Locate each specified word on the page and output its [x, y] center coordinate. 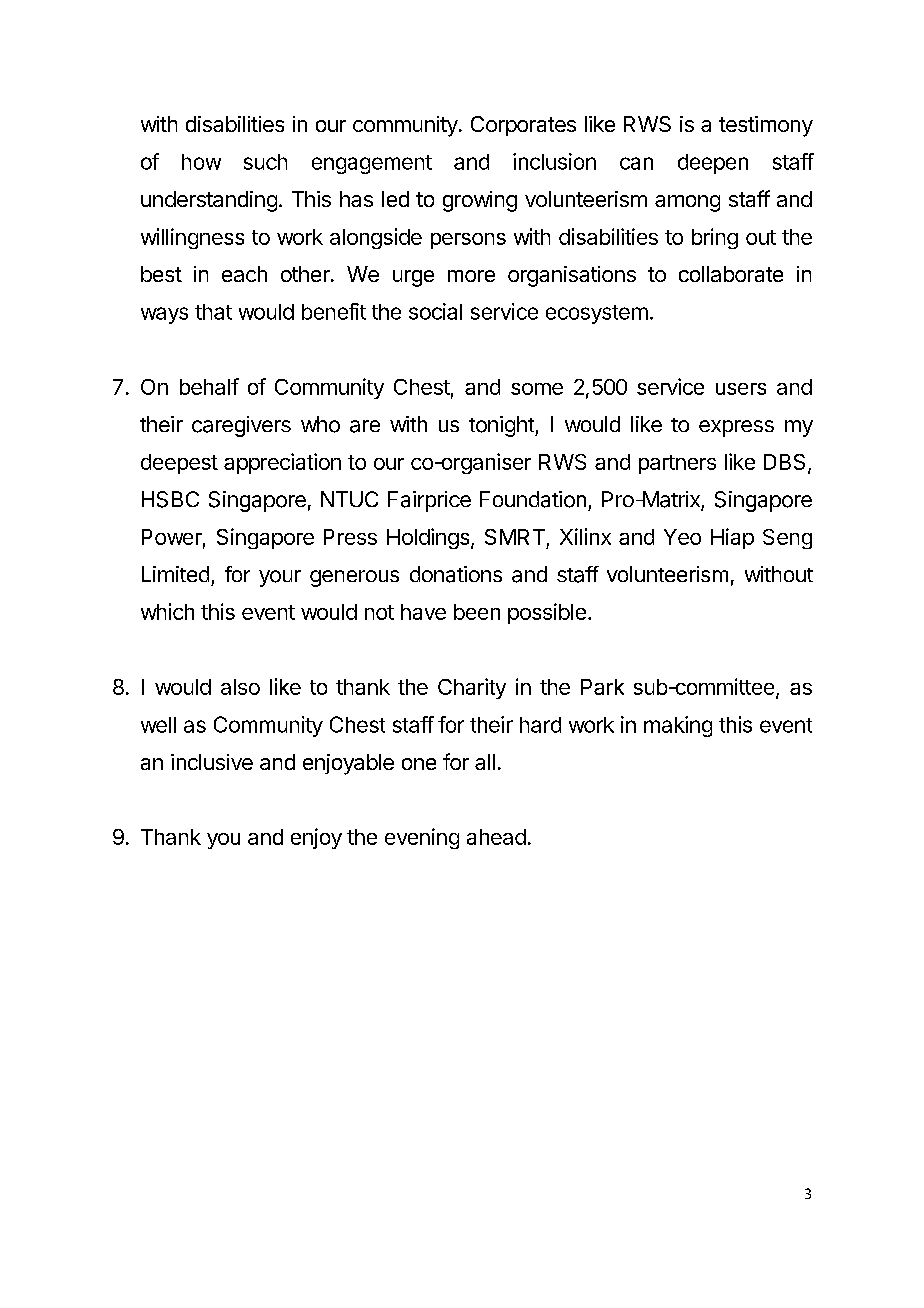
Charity [472, 688]
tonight [502, 426]
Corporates [523, 126]
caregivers [241, 426]
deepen [713, 164]
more [471, 276]
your [280, 578]
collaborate [731, 274]
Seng [787, 539]
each [244, 274]
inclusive [212, 762]
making [678, 726]
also [240, 687]
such [265, 162]
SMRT [515, 537]
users [741, 389]
